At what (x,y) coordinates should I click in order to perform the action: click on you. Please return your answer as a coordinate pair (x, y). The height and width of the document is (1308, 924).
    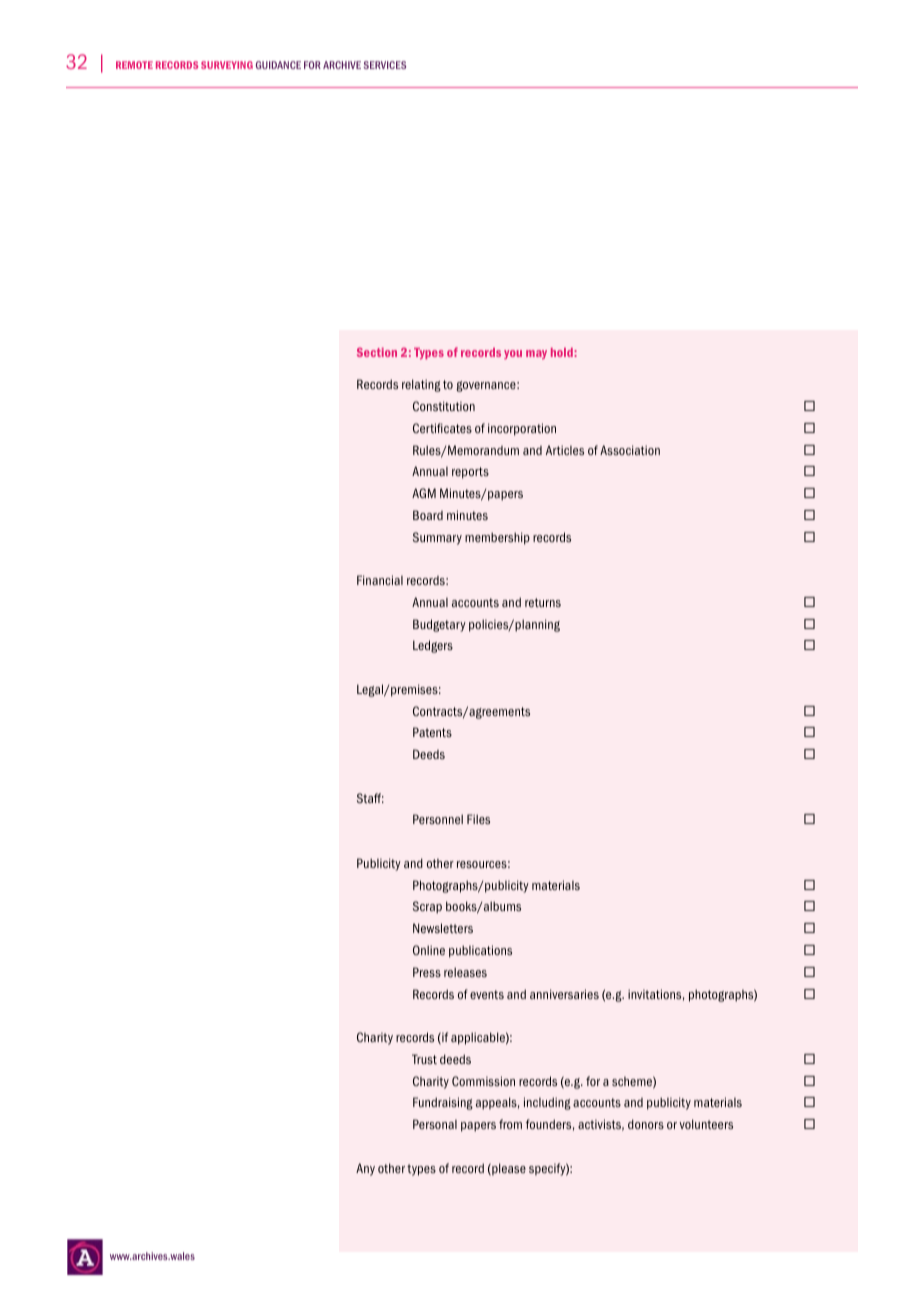
    Looking at the image, I should click on (513, 354).
